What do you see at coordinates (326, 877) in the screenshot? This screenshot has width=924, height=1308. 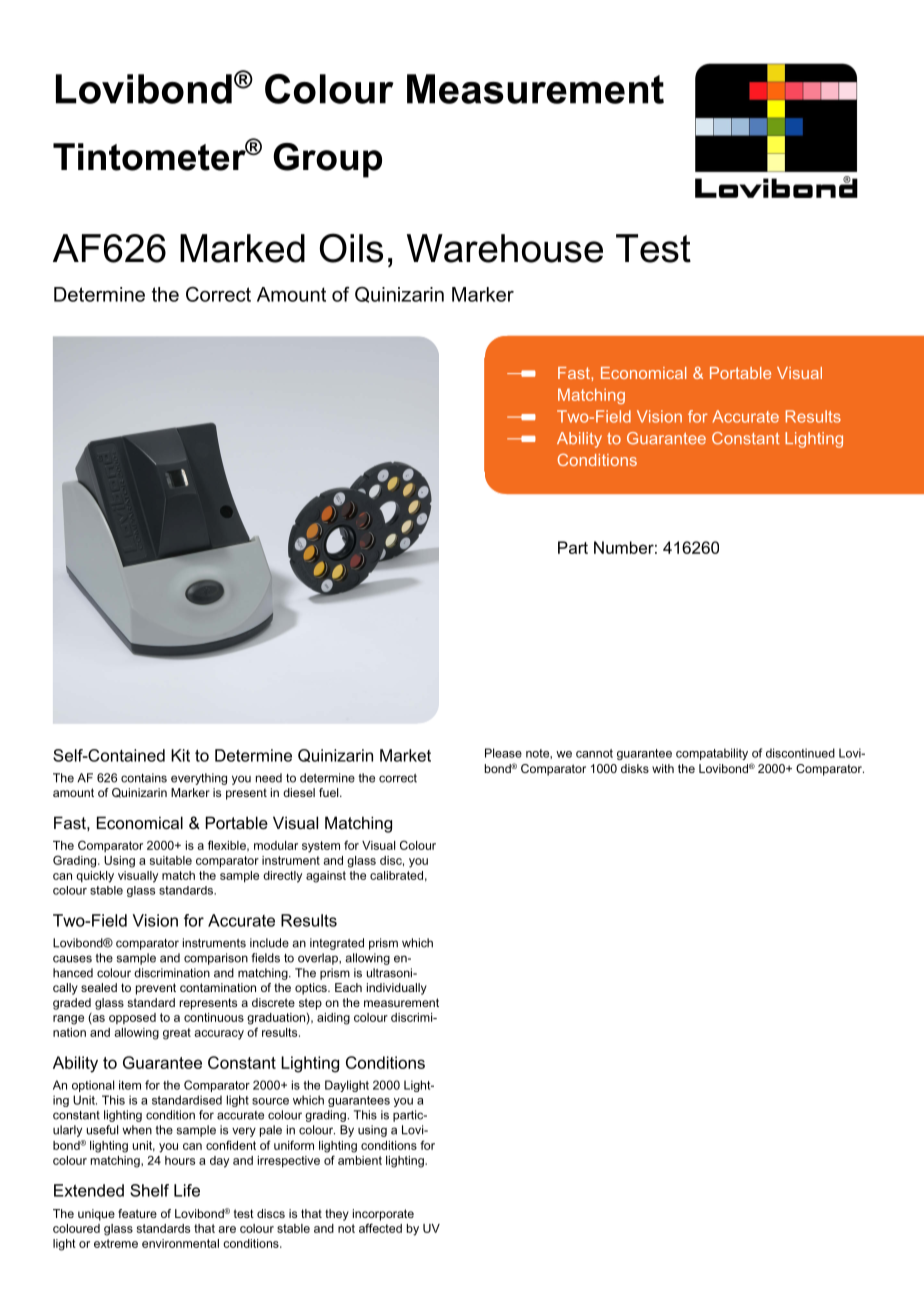 I see `against` at bounding box center [326, 877].
